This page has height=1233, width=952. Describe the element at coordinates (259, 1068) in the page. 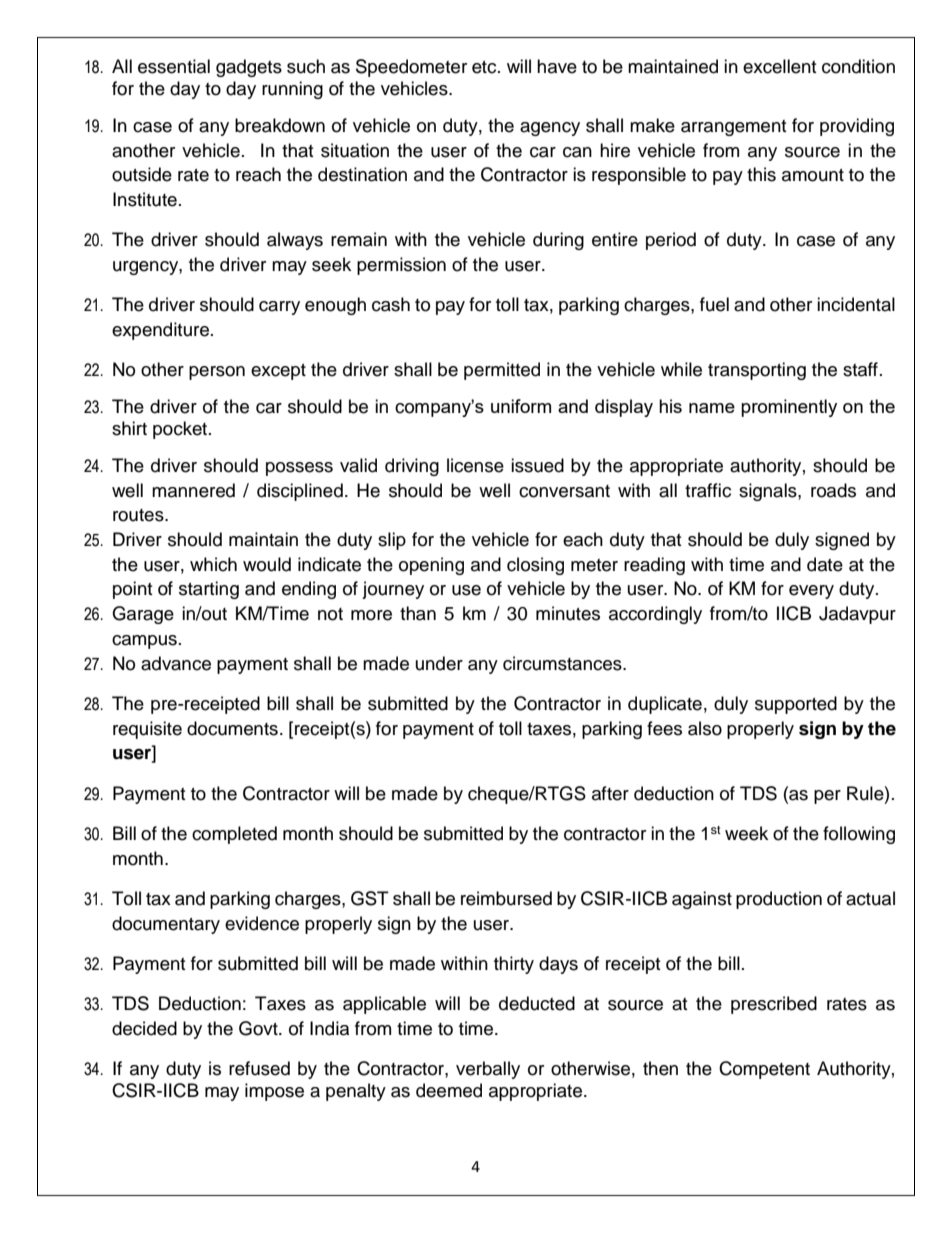

I see `refused` at that location.
